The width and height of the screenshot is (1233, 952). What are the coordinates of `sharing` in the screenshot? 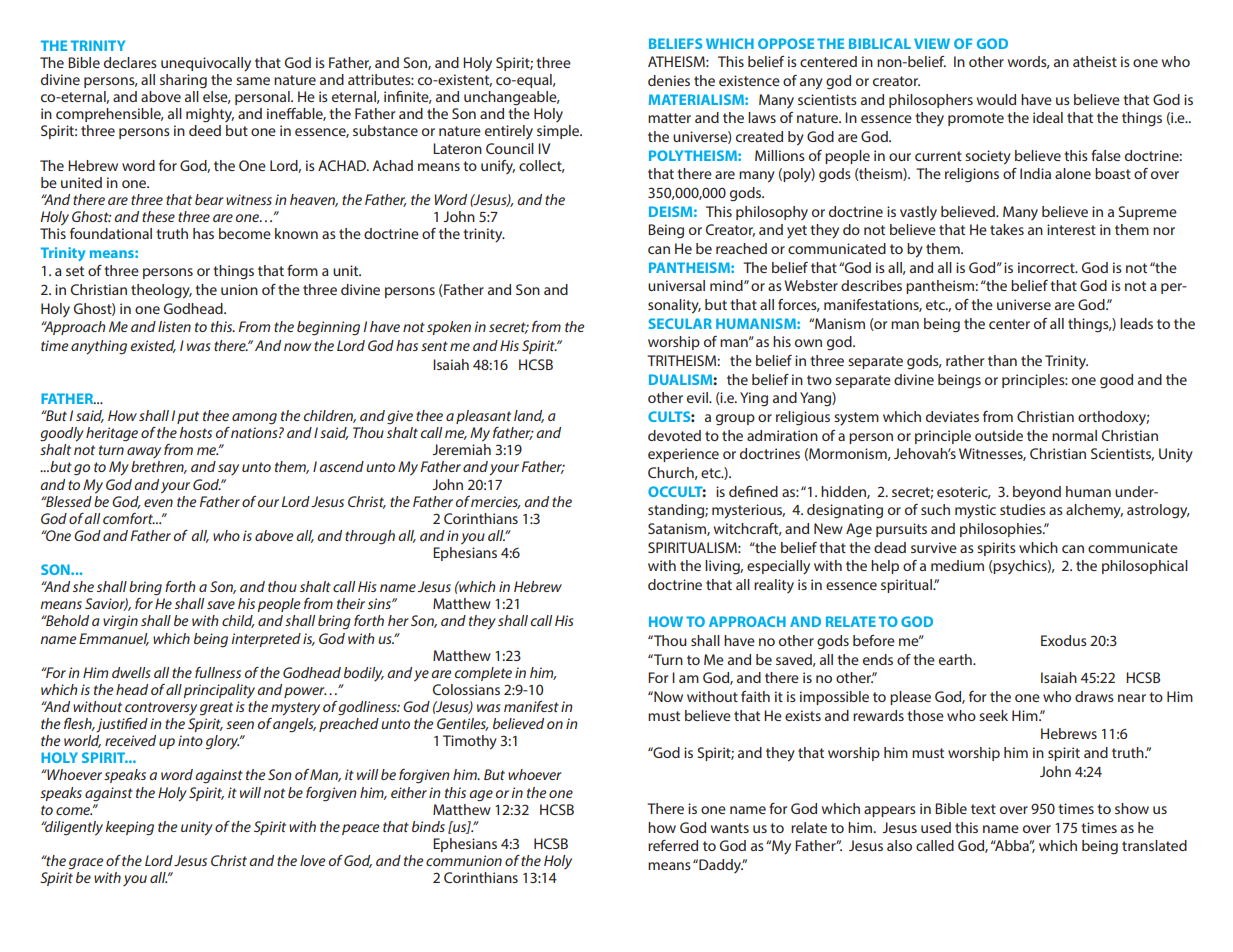 It's located at (183, 81).
